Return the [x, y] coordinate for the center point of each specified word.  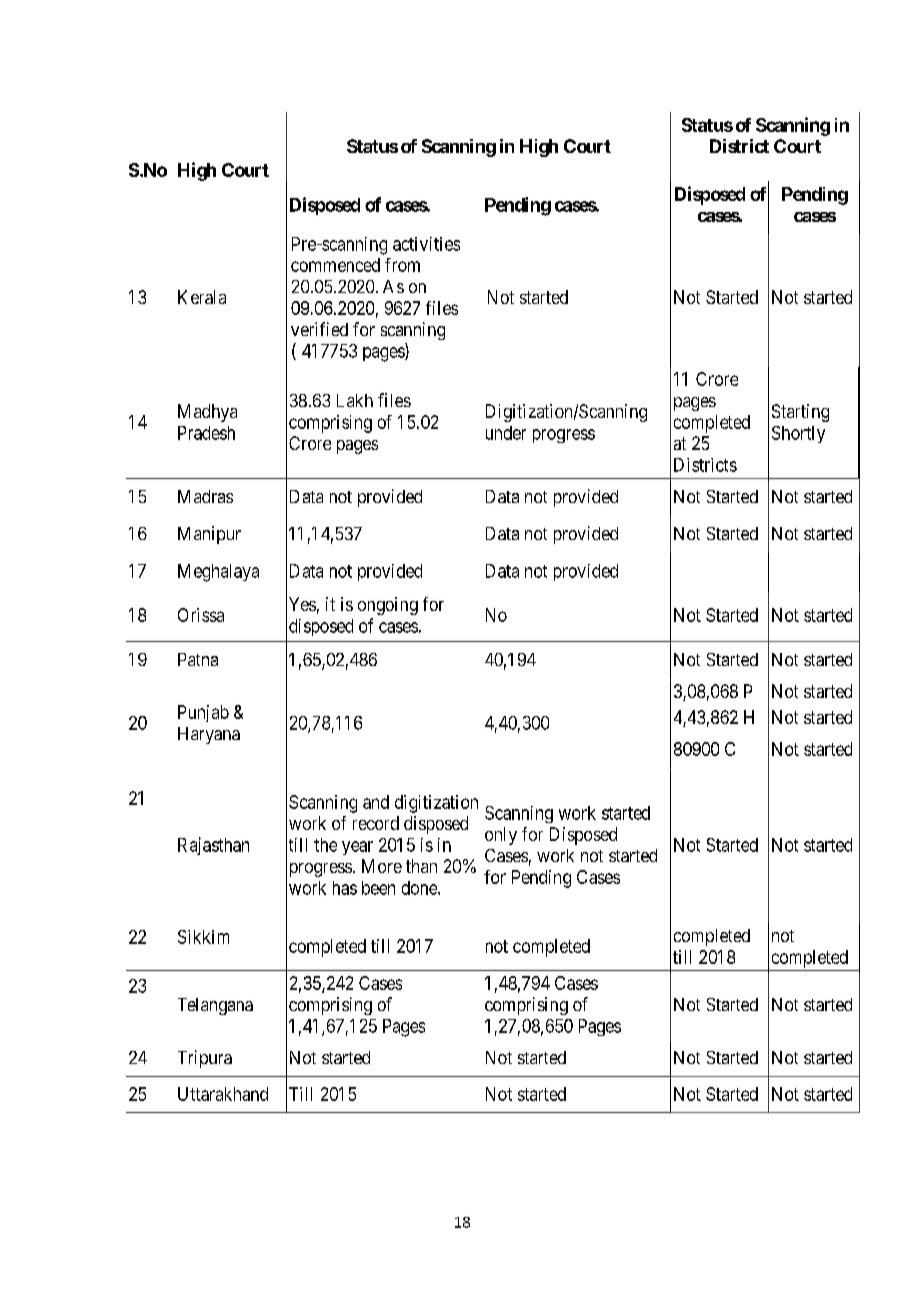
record [376, 823]
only [501, 836]
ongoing [388, 606]
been [378, 888]
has [345, 888]
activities [426, 244]
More [382, 866]
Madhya [207, 413]
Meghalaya [218, 573]
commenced [335, 265]
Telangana [215, 1006]
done [420, 888]
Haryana [209, 735]
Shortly [798, 434]
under [506, 433]
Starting [800, 413]
